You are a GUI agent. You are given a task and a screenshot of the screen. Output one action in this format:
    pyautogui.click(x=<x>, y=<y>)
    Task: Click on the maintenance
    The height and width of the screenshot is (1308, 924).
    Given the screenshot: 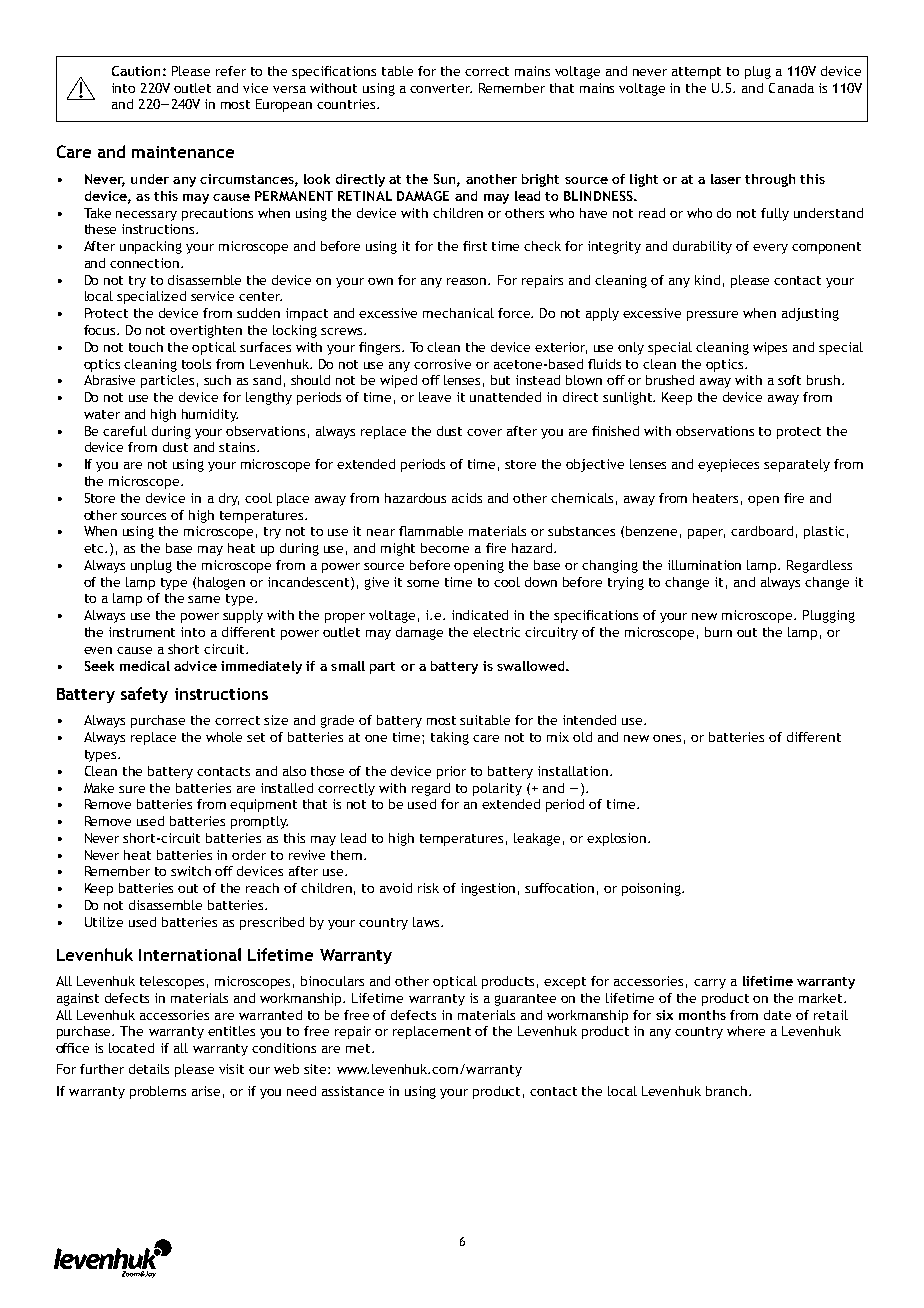 What is the action you would take?
    pyautogui.click(x=183, y=152)
